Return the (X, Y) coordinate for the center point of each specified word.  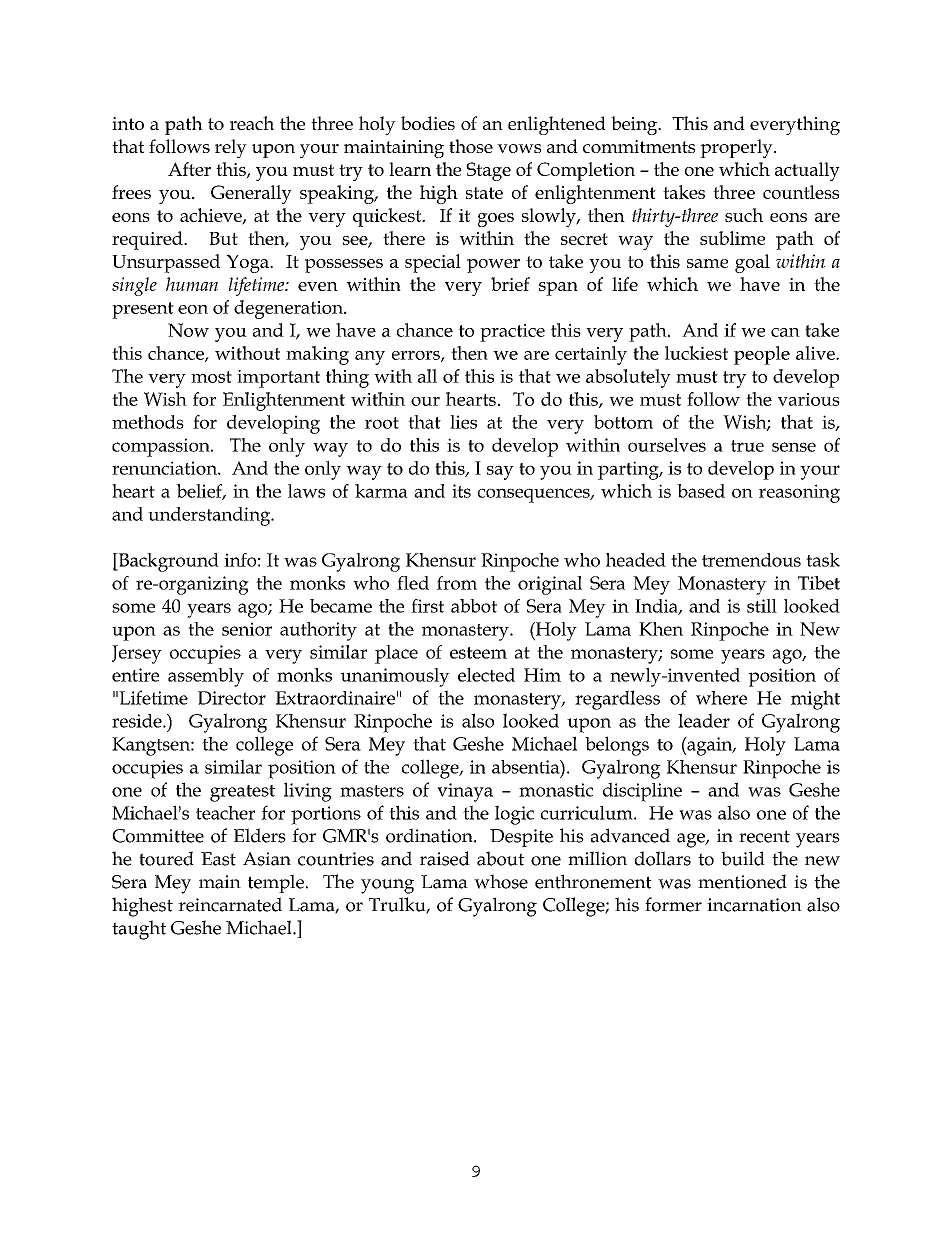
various (809, 399)
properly (737, 148)
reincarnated (230, 904)
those (471, 146)
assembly (206, 677)
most (211, 377)
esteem (478, 653)
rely (231, 148)
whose (501, 881)
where (721, 698)
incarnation (754, 905)
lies (463, 422)
